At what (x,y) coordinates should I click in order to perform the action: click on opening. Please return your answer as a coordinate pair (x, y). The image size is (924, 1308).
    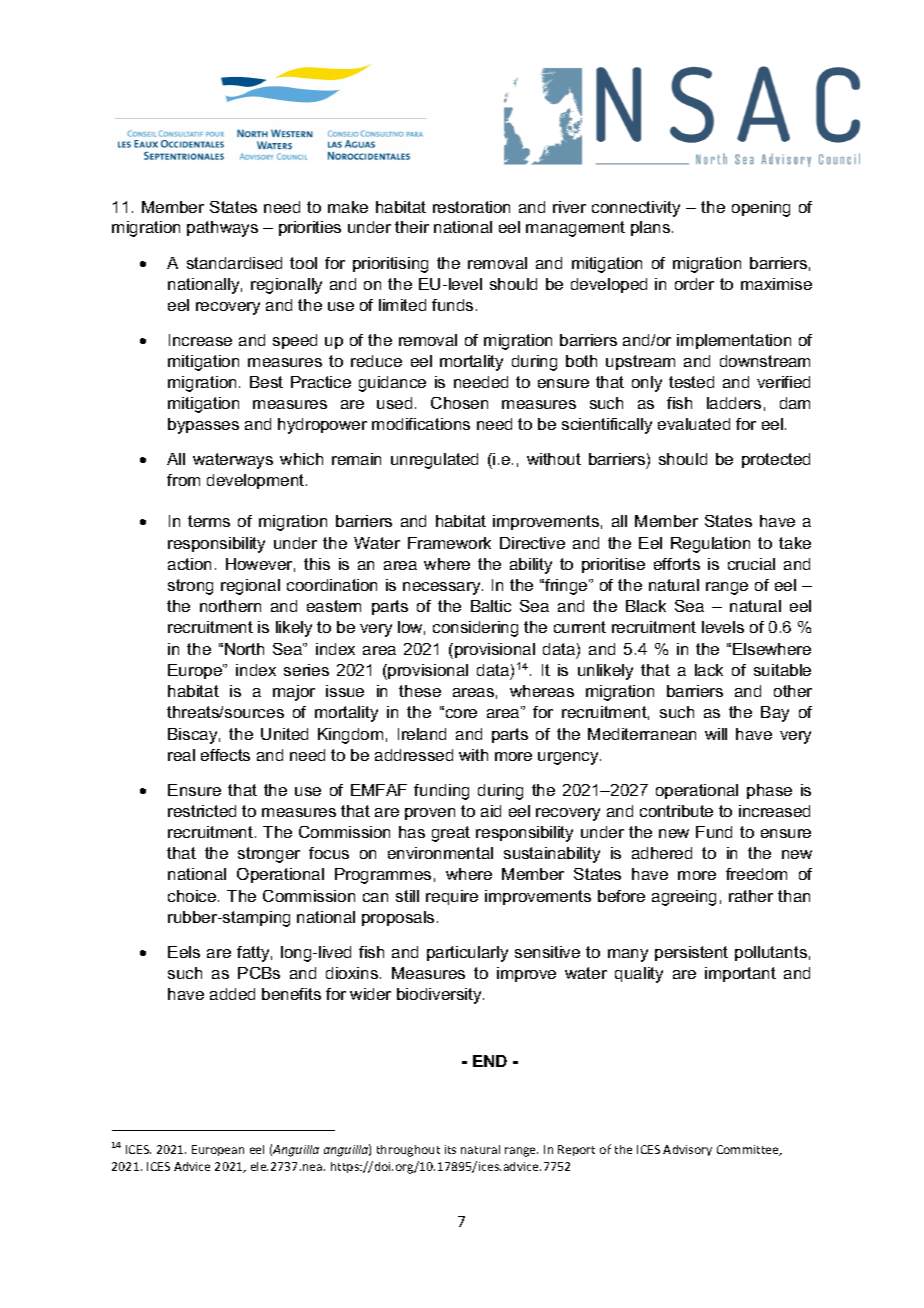
    Looking at the image, I should click on (761, 209).
